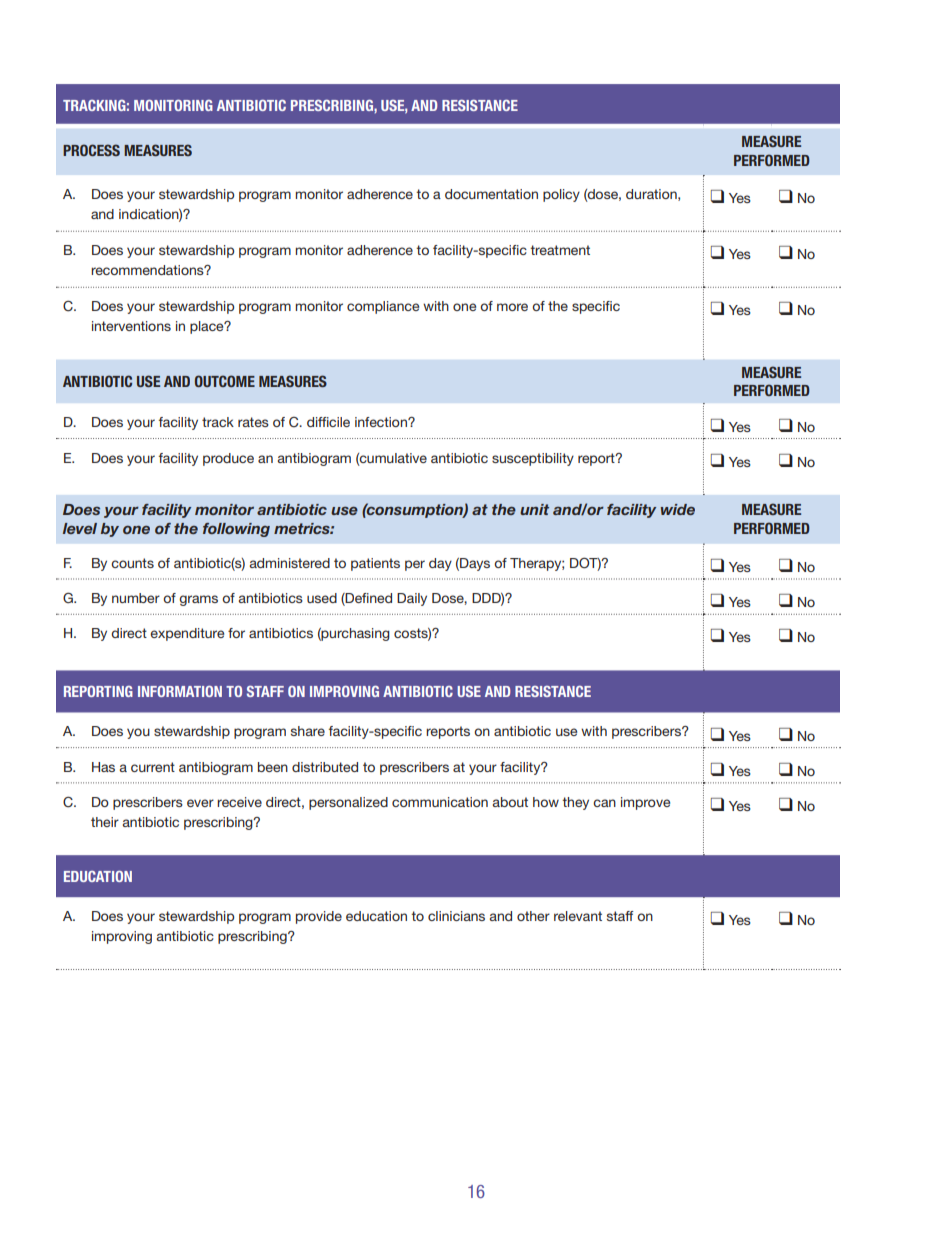 The image size is (952, 1233). What do you see at coordinates (319, 917) in the screenshot?
I see `provide` at bounding box center [319, 917].
